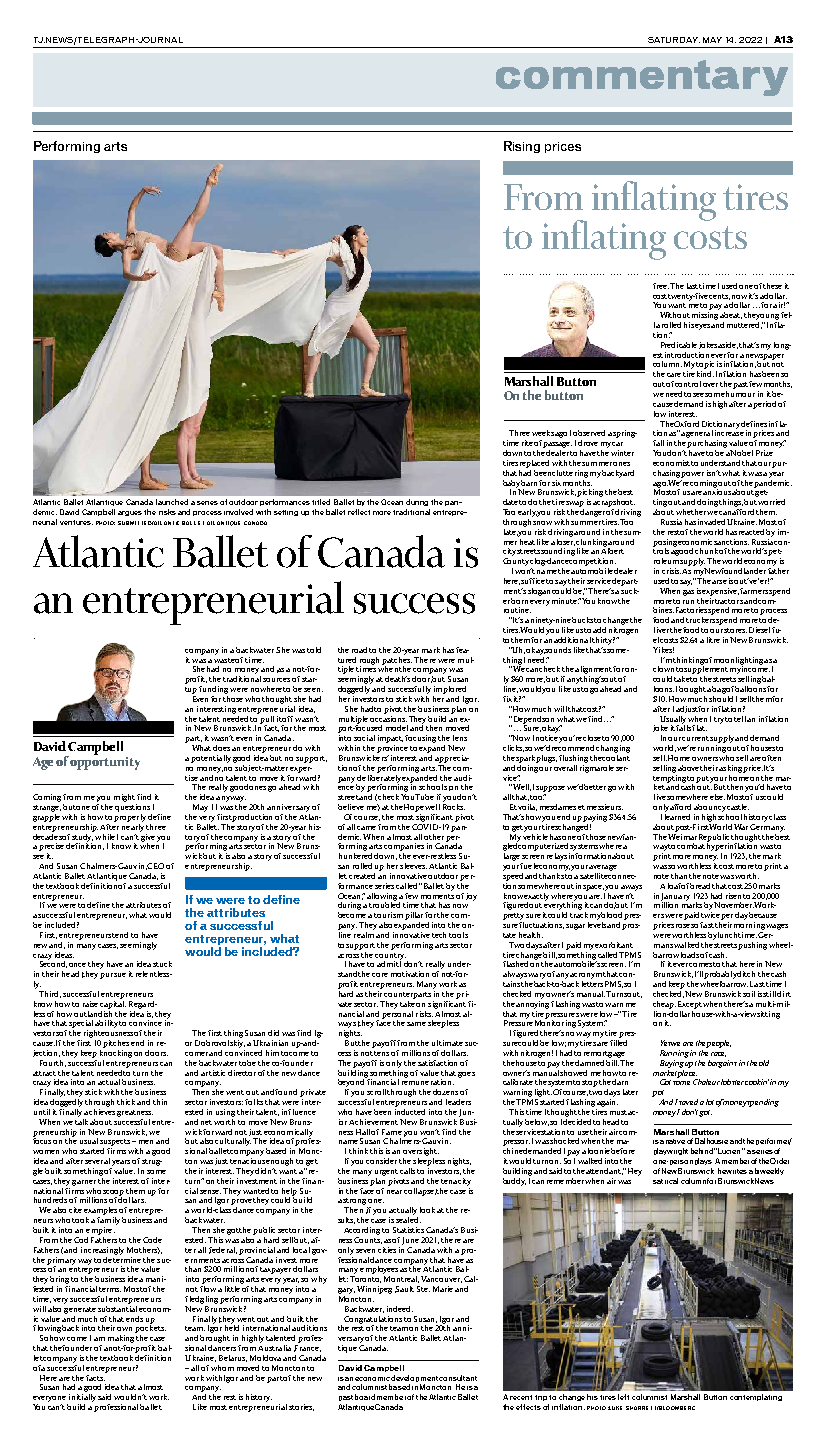  What do you see at coordinates (122, 1337) in the page?
I see `making` at bounding box center [122, 1337].
